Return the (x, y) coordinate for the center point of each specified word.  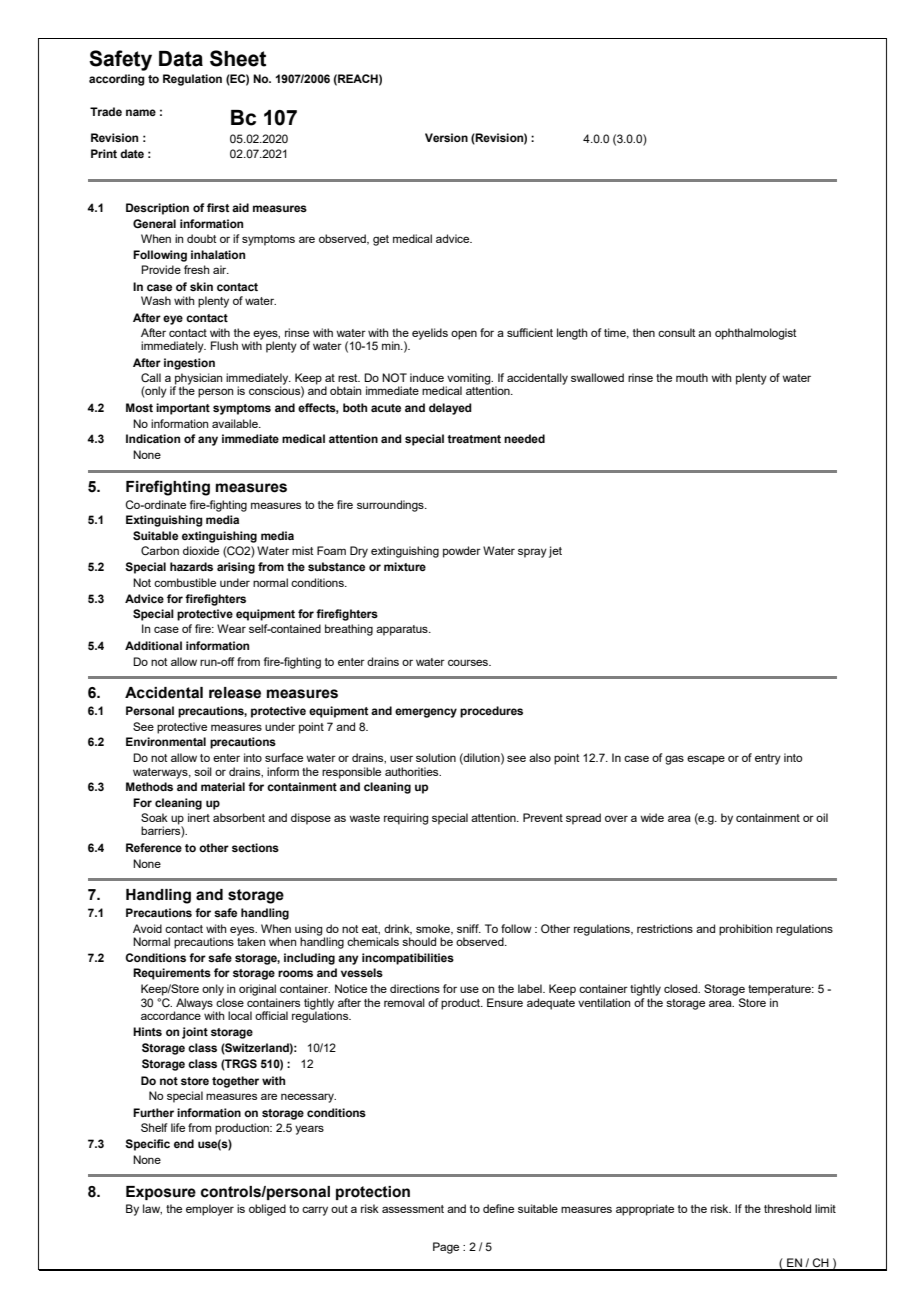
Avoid (147, 928)
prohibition (745, 930)
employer (210, 1210)
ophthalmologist (756, 334)
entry (768, 759)
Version (446, 137)
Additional (153, 645)
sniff (469, 928)
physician (198, 380)
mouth (692, 377)
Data (181, 59)
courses (469, 662)
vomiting (469, 380)
